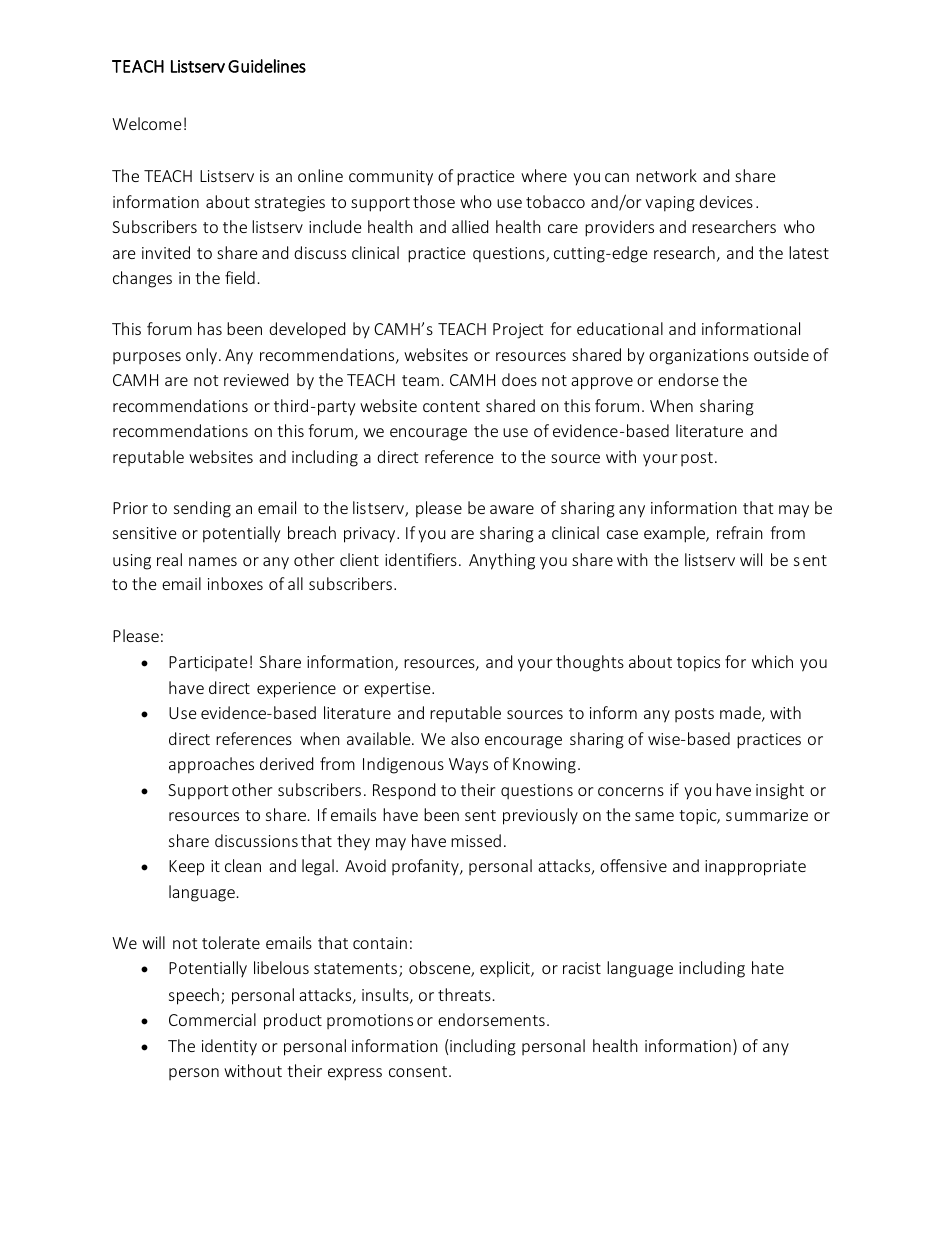 The image size is (952, 1233). What do you see at coordinates (780, 791) in the image?
I see `insight` at bounding box center [780, 791].
